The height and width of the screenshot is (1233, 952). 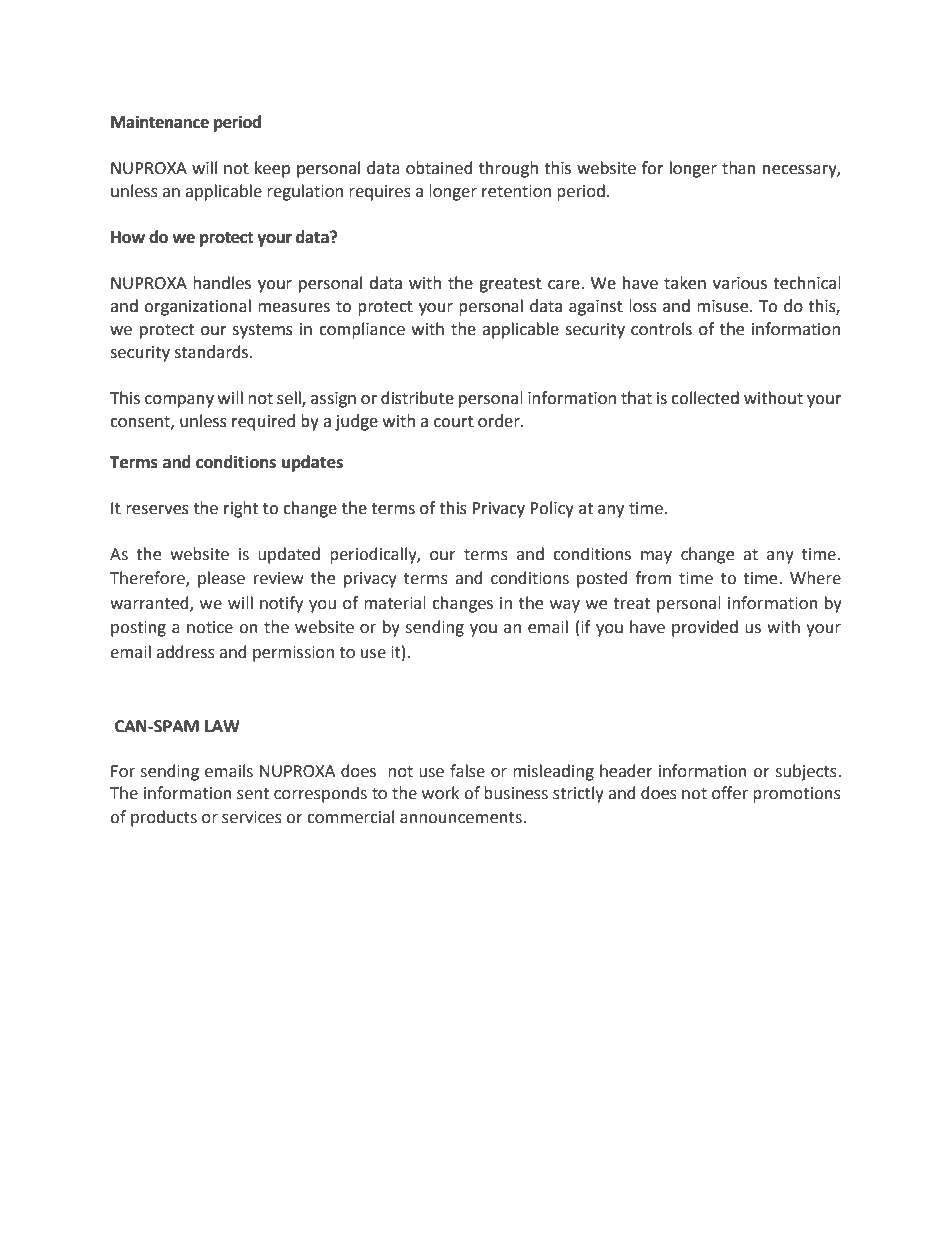 I want to click on obtained, so click(x=439, y=168).
